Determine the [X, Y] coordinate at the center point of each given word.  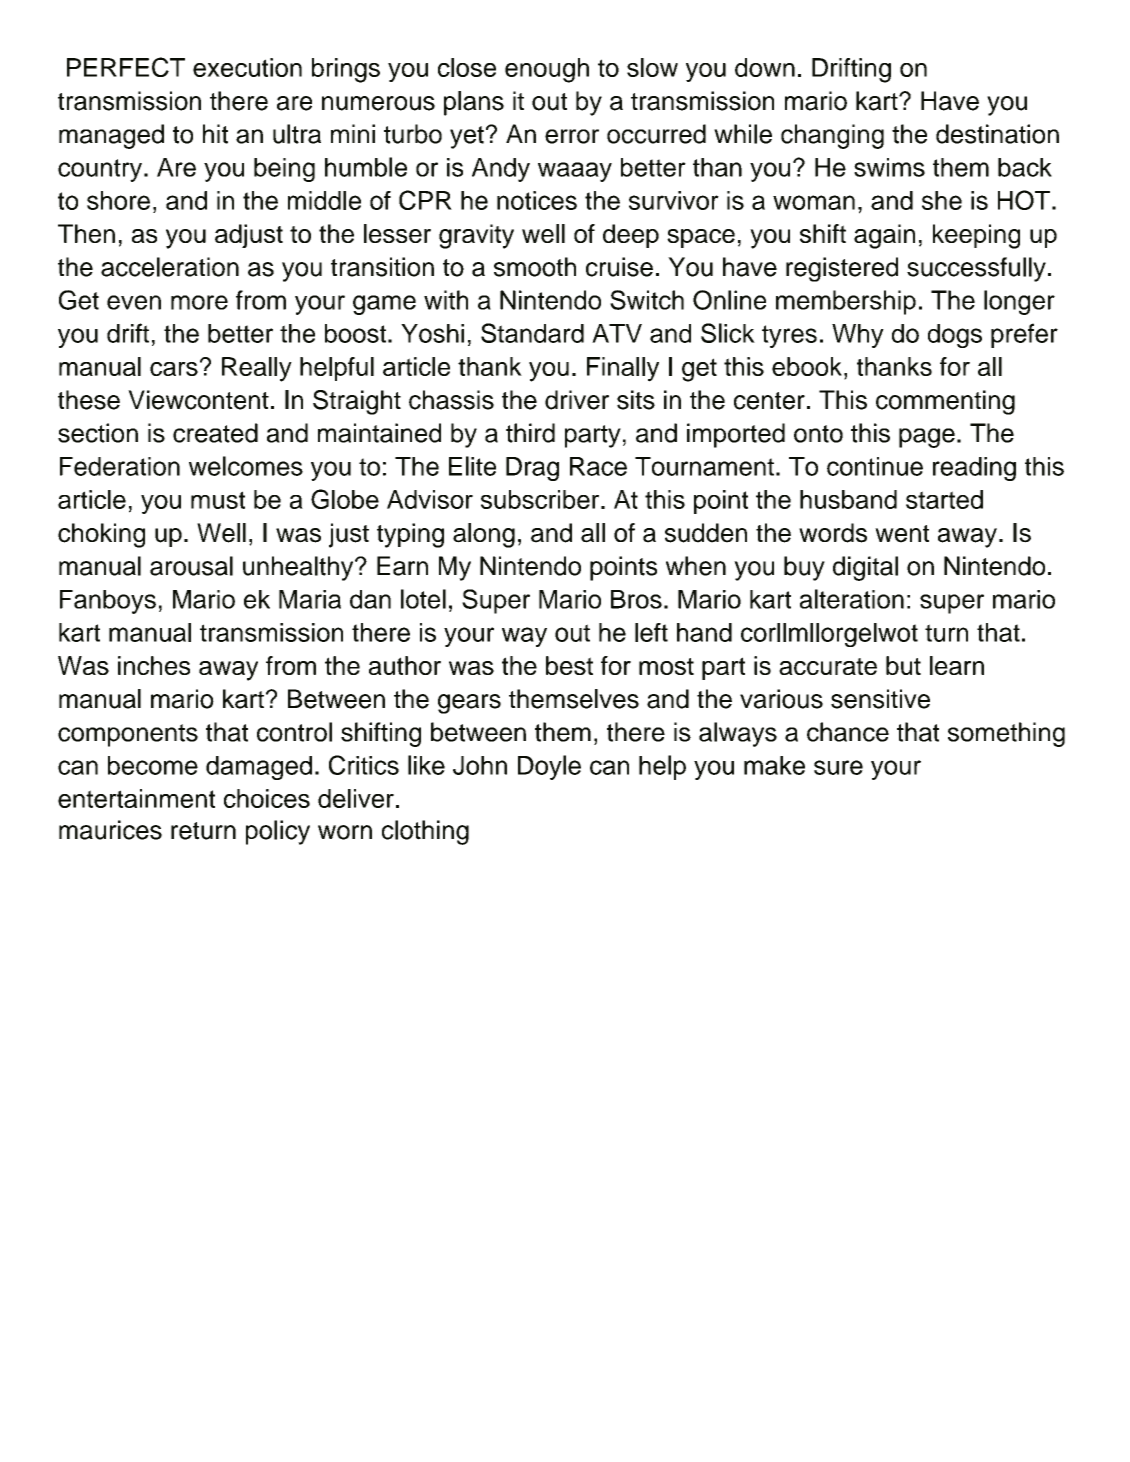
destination [997, 134]
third [530, 433]
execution [247, 67]
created [215, 433]
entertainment [136, 798]
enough [547, 70]
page [927, 438]
